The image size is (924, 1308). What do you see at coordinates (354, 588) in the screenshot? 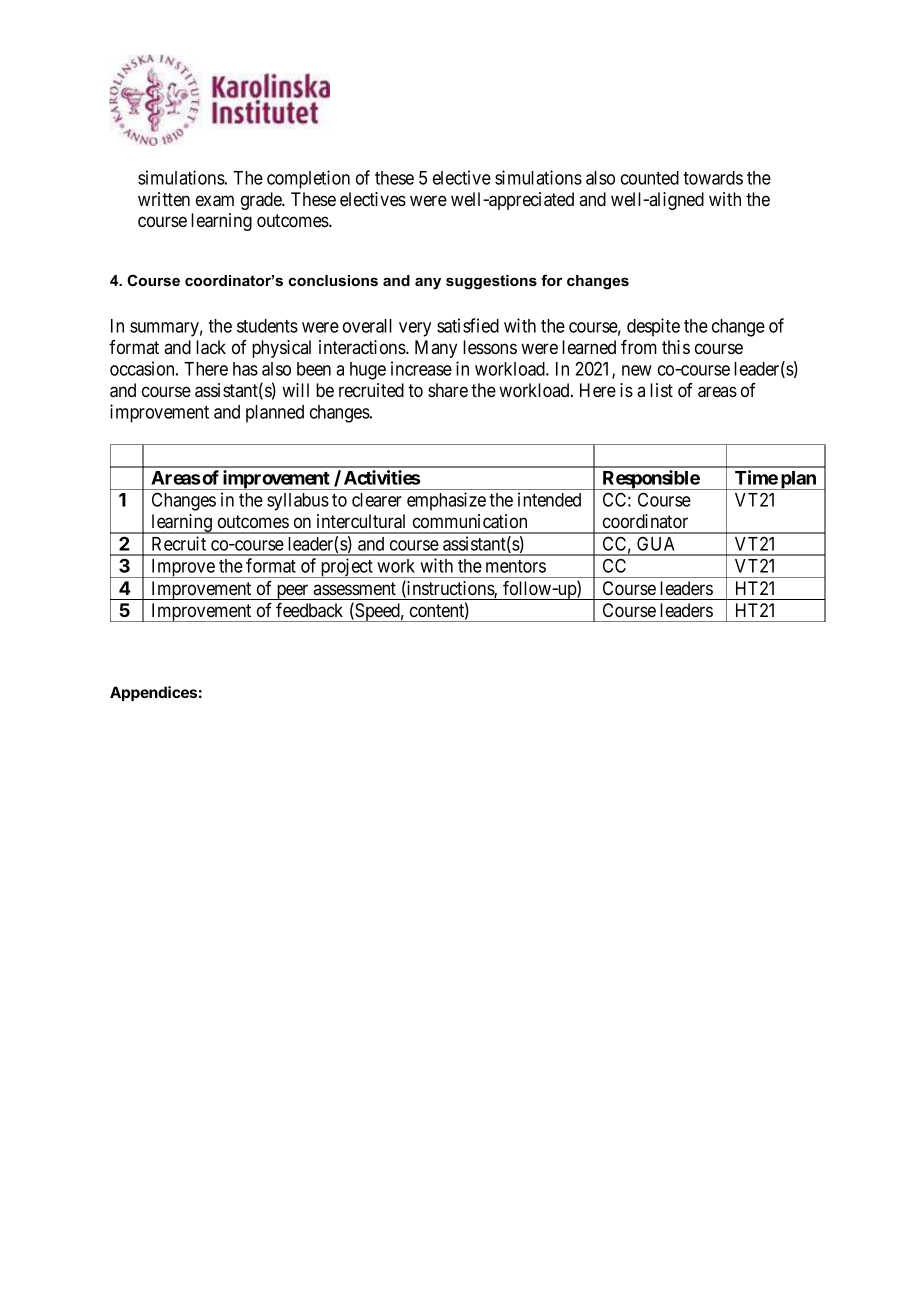
I see `assessment` at bounding box center [354, 588].
